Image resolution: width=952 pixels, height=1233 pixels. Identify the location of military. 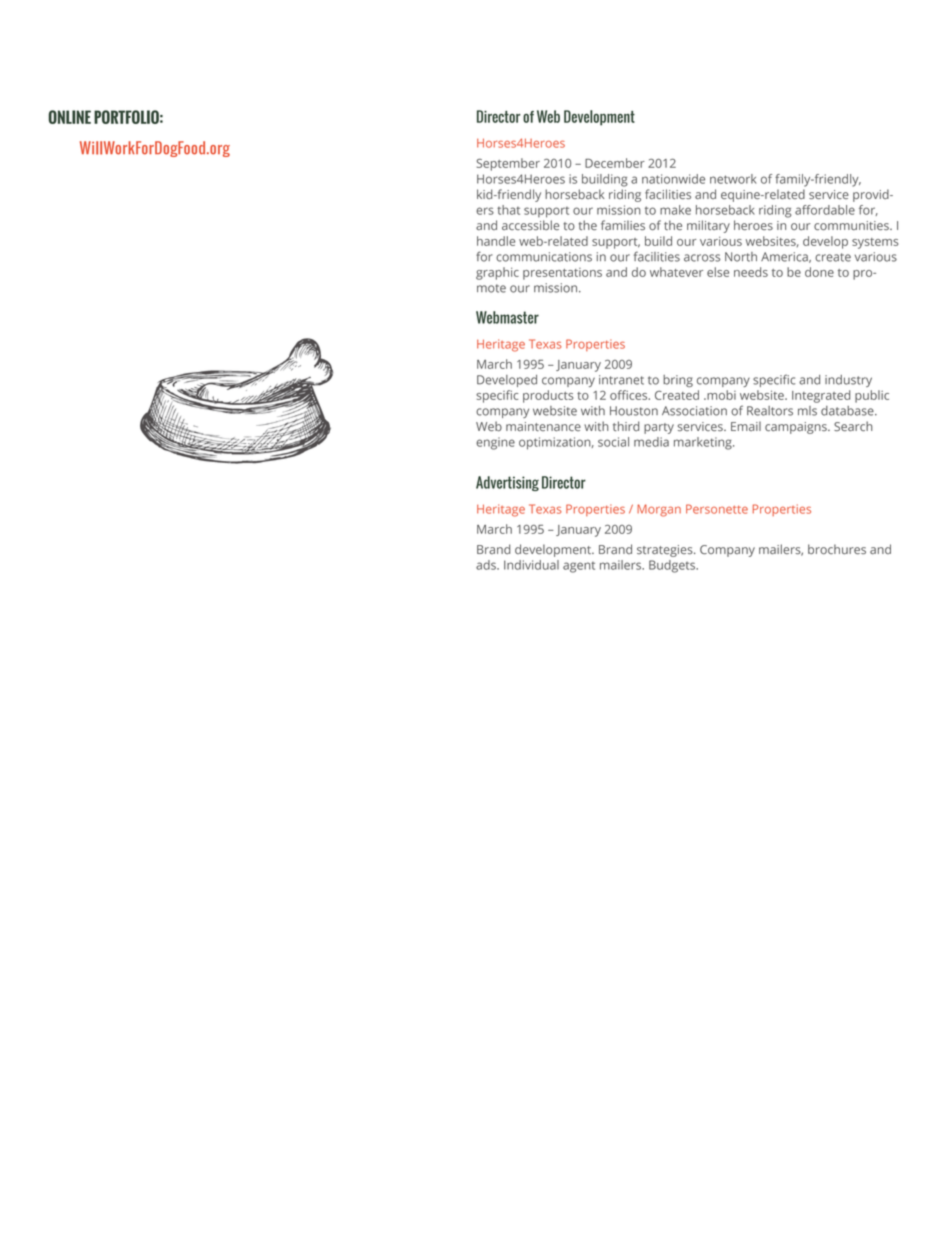
(708, 226).
